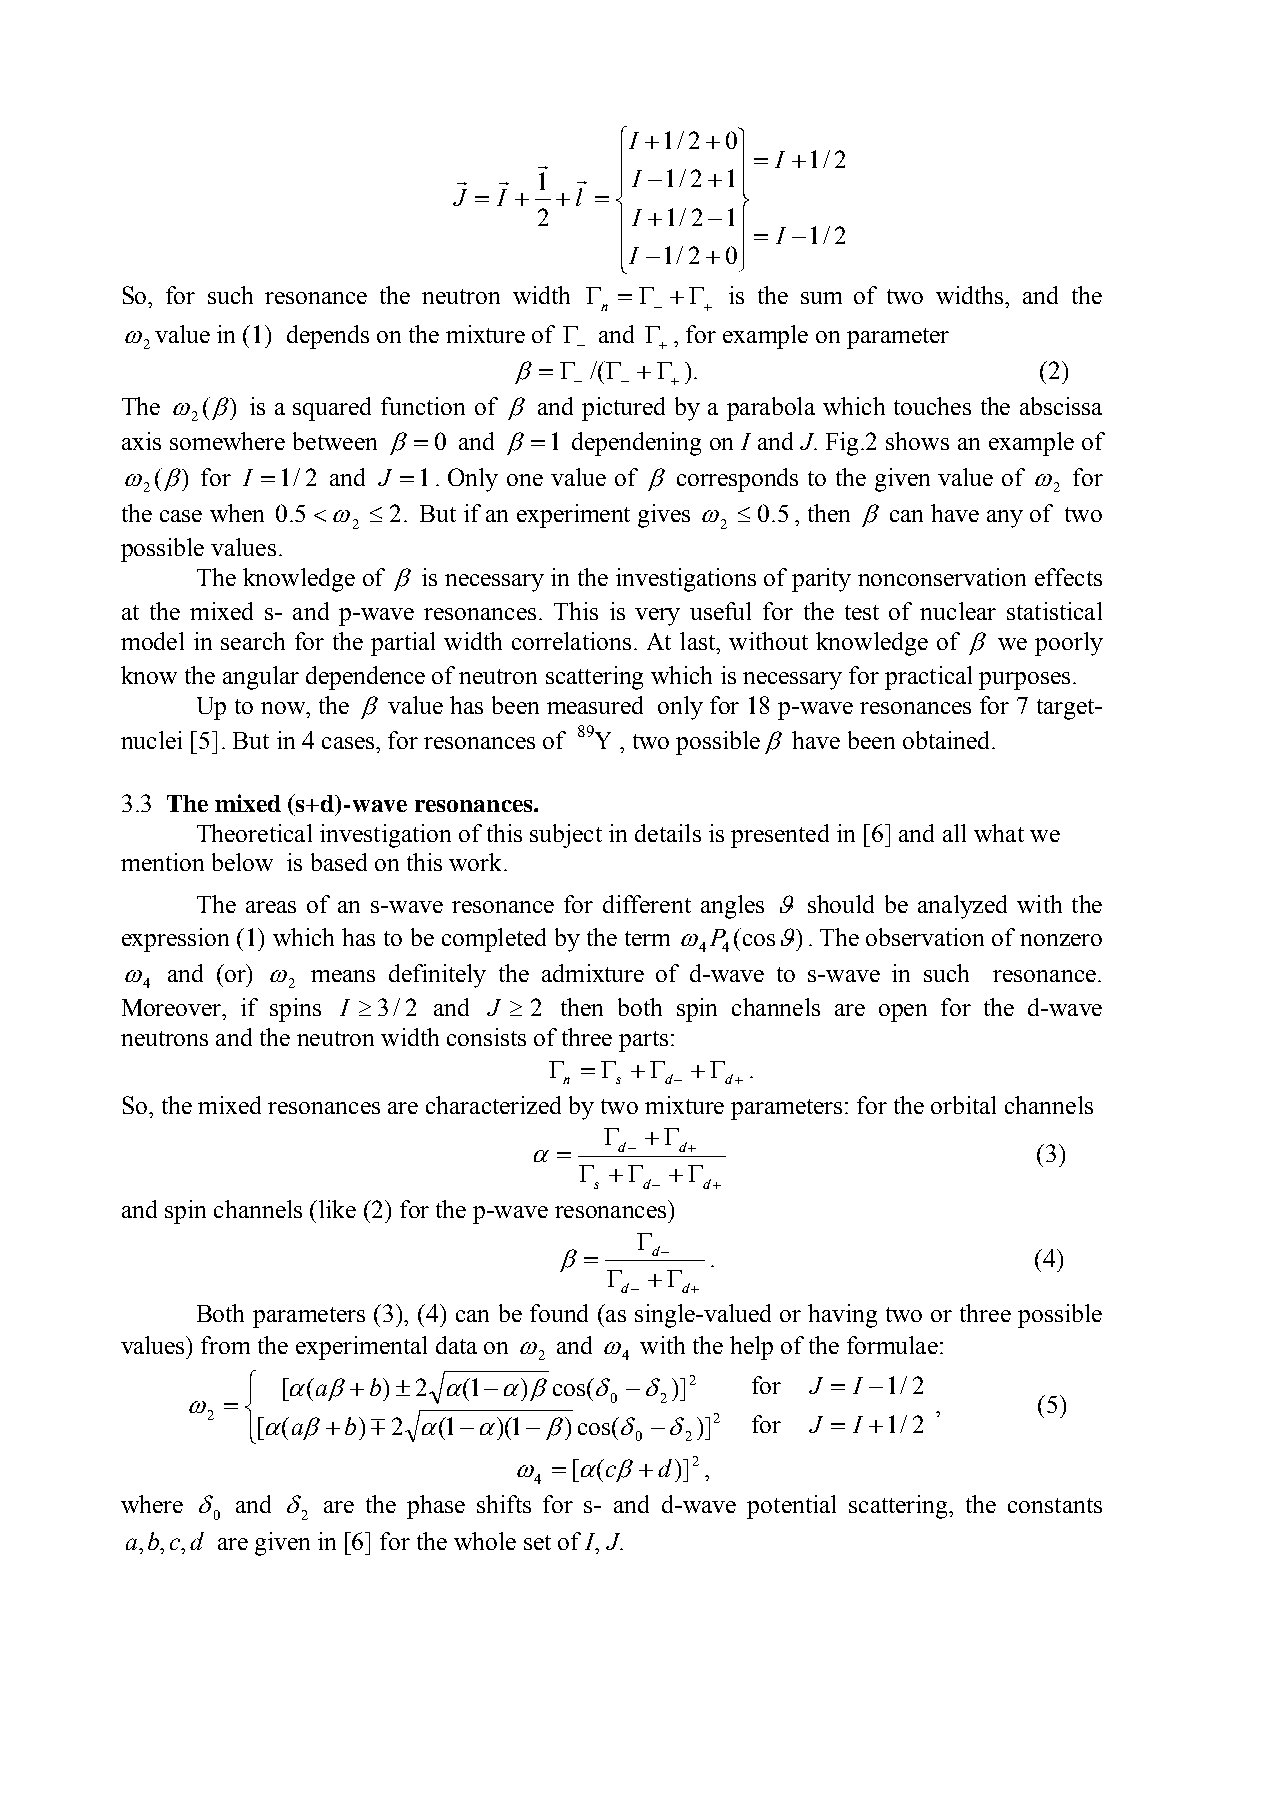 The width and height of the document is (1268, 1795). Describe the element at coordinates (537, 1542) in the document. I see `set` at that location.
